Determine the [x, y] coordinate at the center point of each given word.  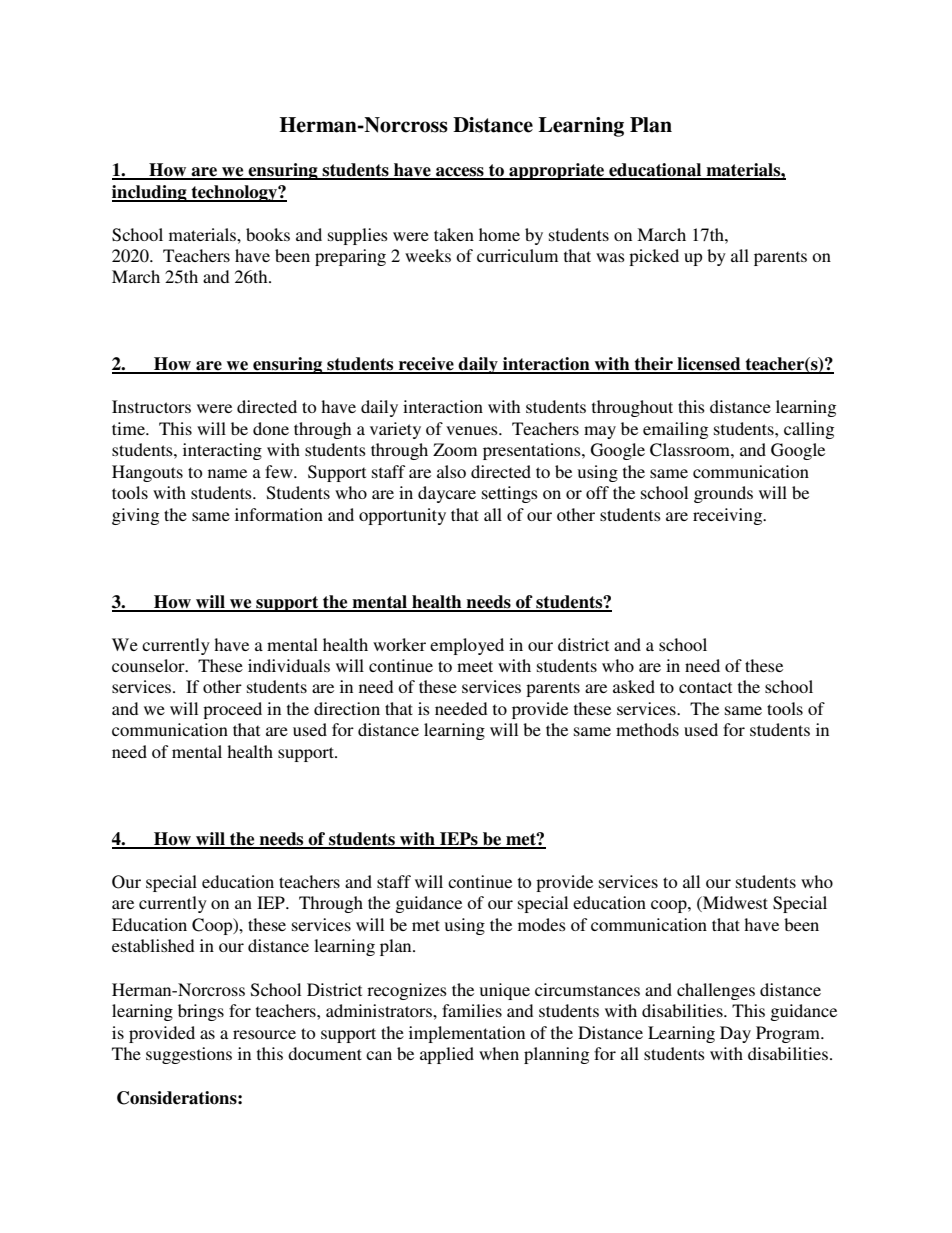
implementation [467, 1034]
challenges [716, 991]
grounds [723, 494]
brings [201, 1012]
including [150, 193]
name [227, 473]
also [451, 471]
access [460, 173]
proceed [232, 710]
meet [475, 666]
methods [647, 729]
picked [654, 257]
